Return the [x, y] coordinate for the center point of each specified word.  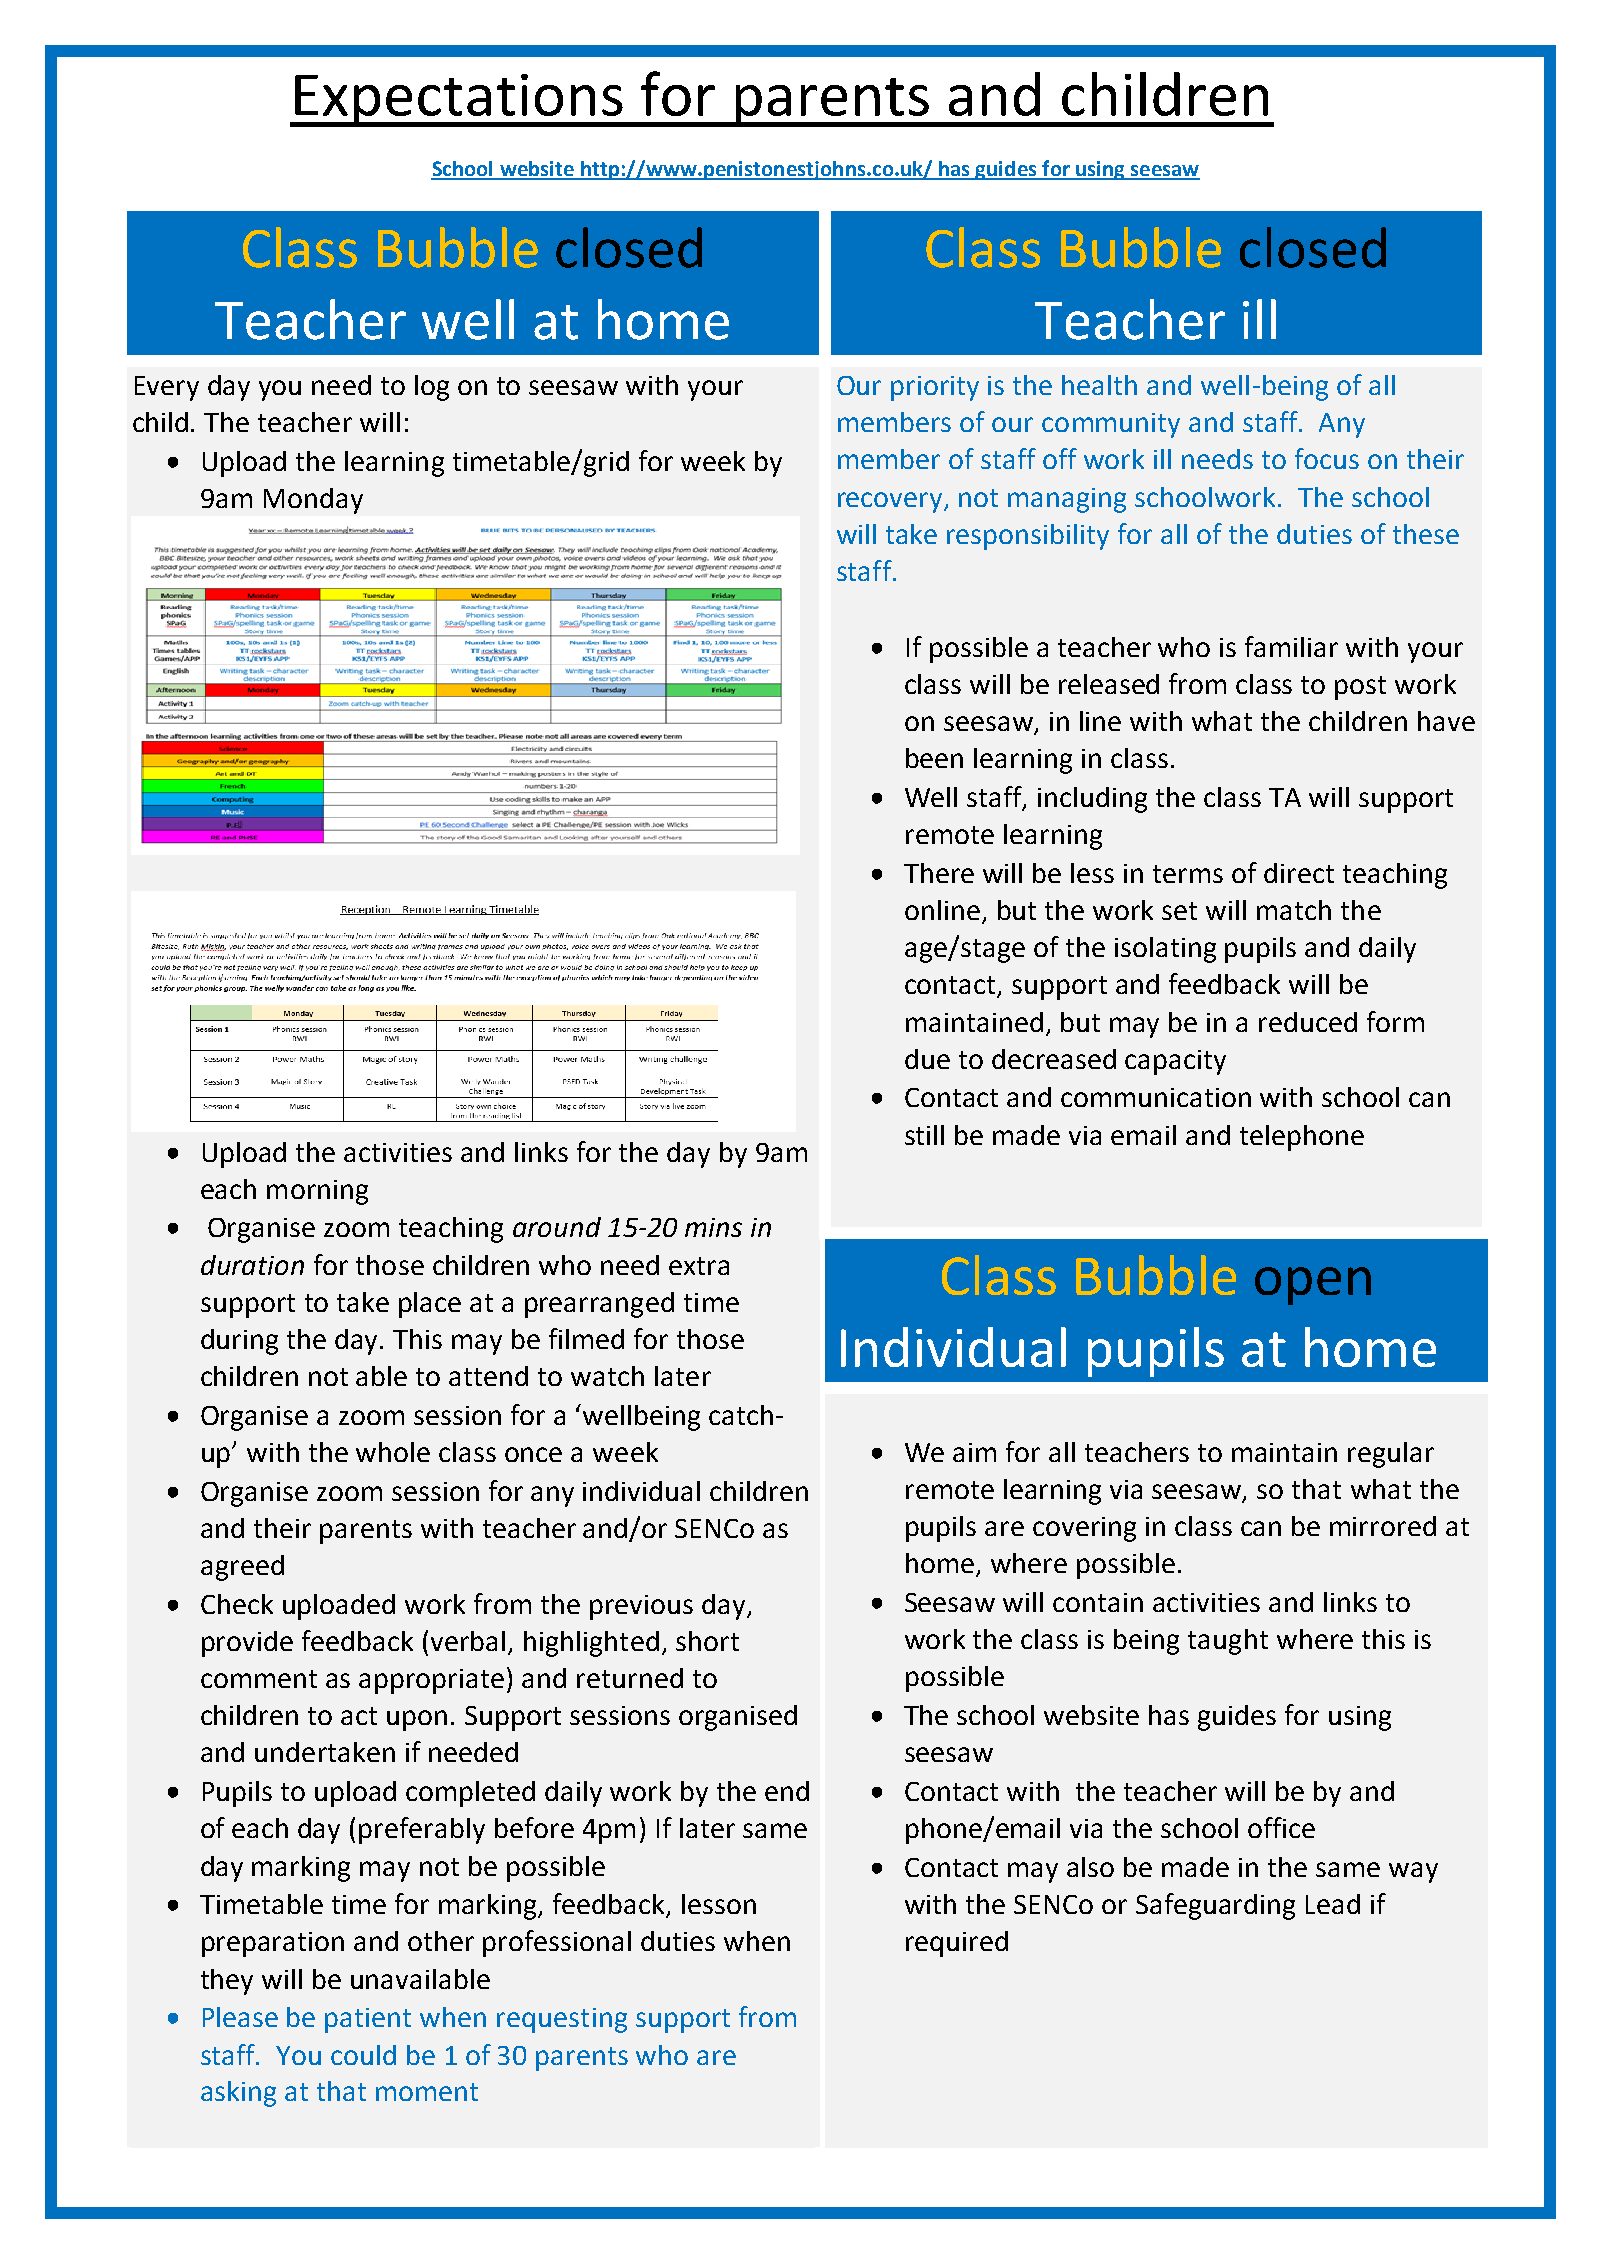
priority [935, 388]
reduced [1308, 1022]
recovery [891, 502]
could [363, 2055]
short [707, 1641]
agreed [242, 1568]
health [1099, 385]
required [957, 1944]
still [924, 1135]
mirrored [1383, 1526]
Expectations [459, 100]
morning [317, 1192]
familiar [1291, 646]
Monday [313, 501]
